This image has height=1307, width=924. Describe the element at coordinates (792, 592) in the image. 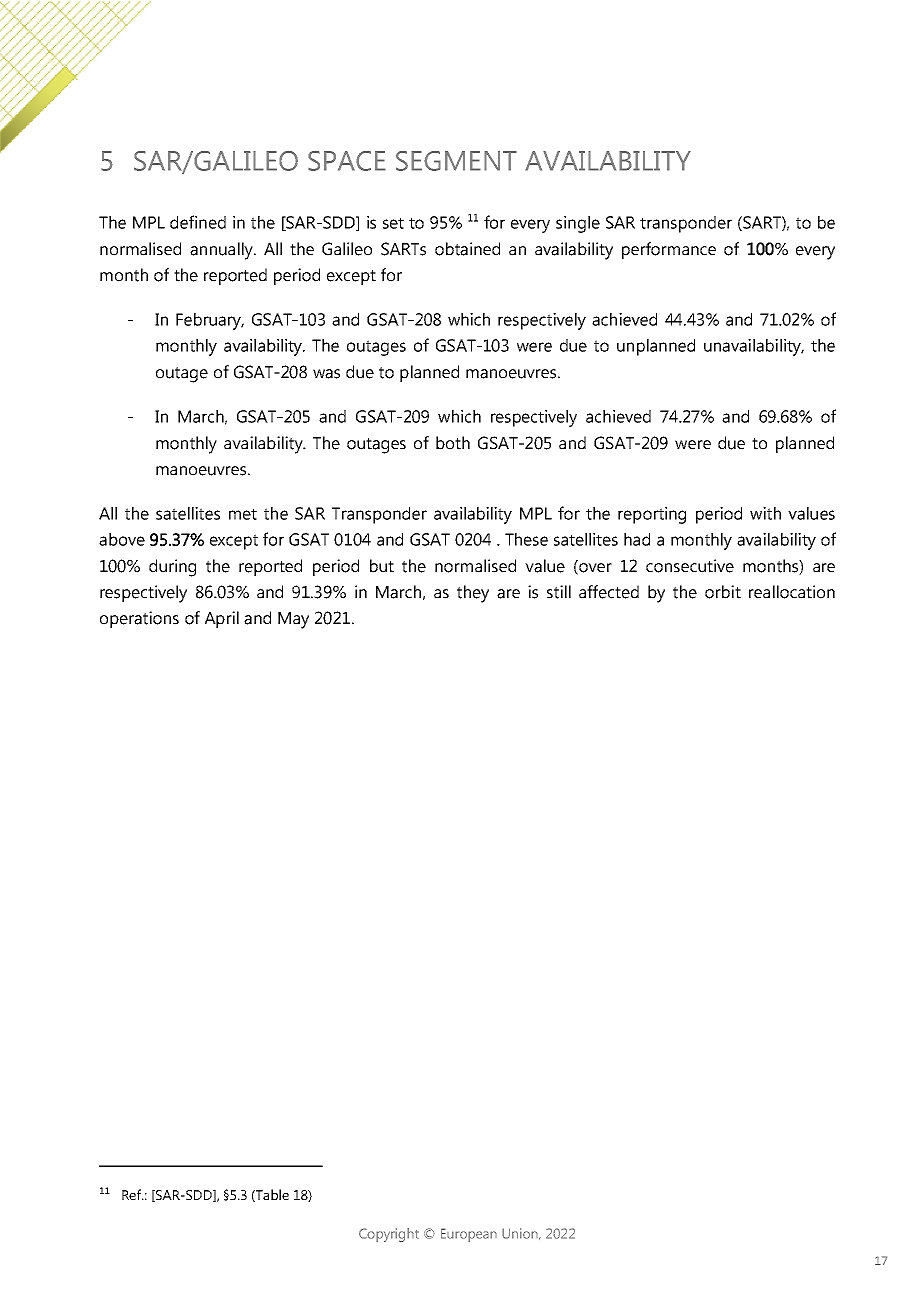

I see `reallocation` at that location.
